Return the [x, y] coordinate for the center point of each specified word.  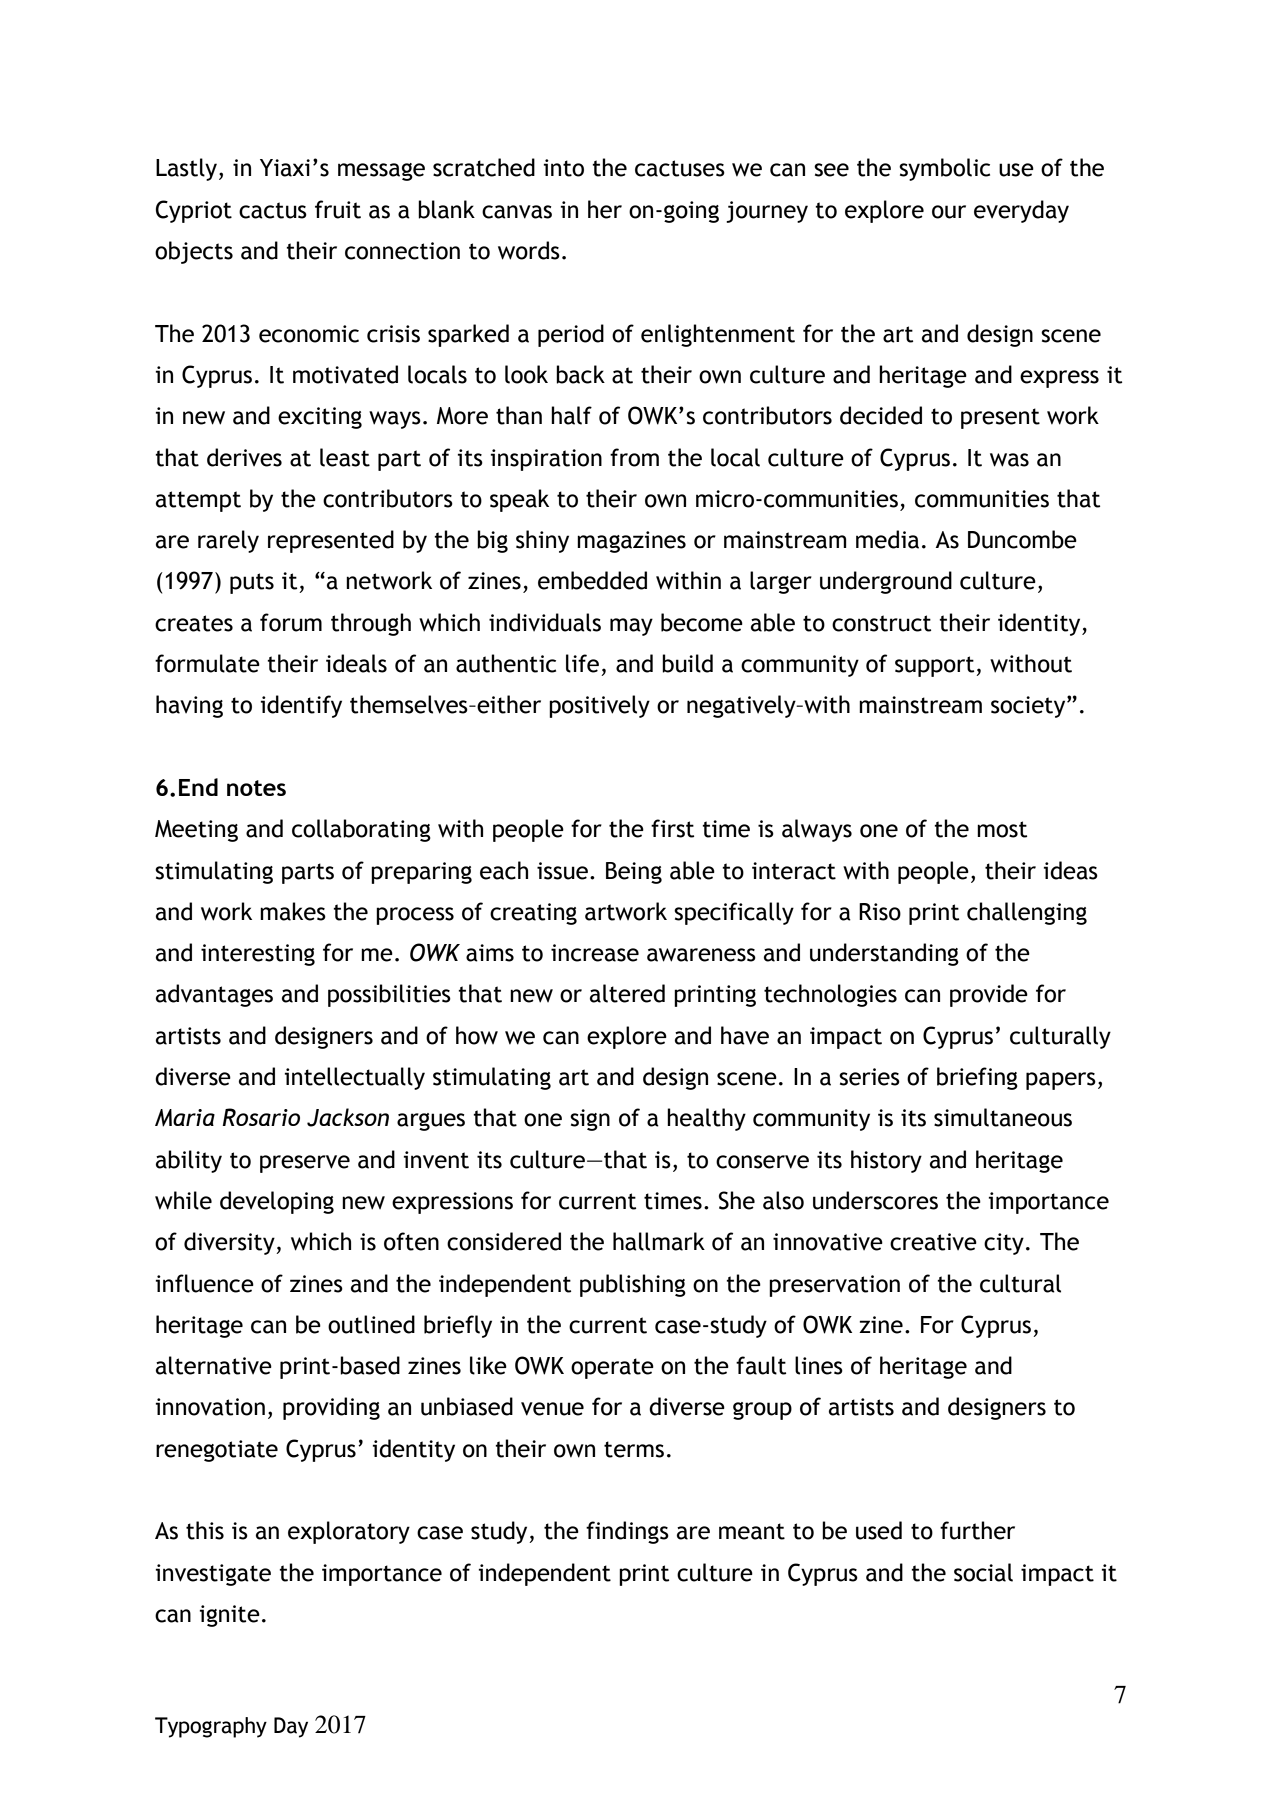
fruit [338, 209]
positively [599, 706]
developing [277, 1202]
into [563, 168]
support [936, 666]
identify [301, 706]
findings [627, 1532]
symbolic [944, 169]
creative [933, 1242]
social [983, 1572]
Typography [211, 1727]
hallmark [659, 1241]
